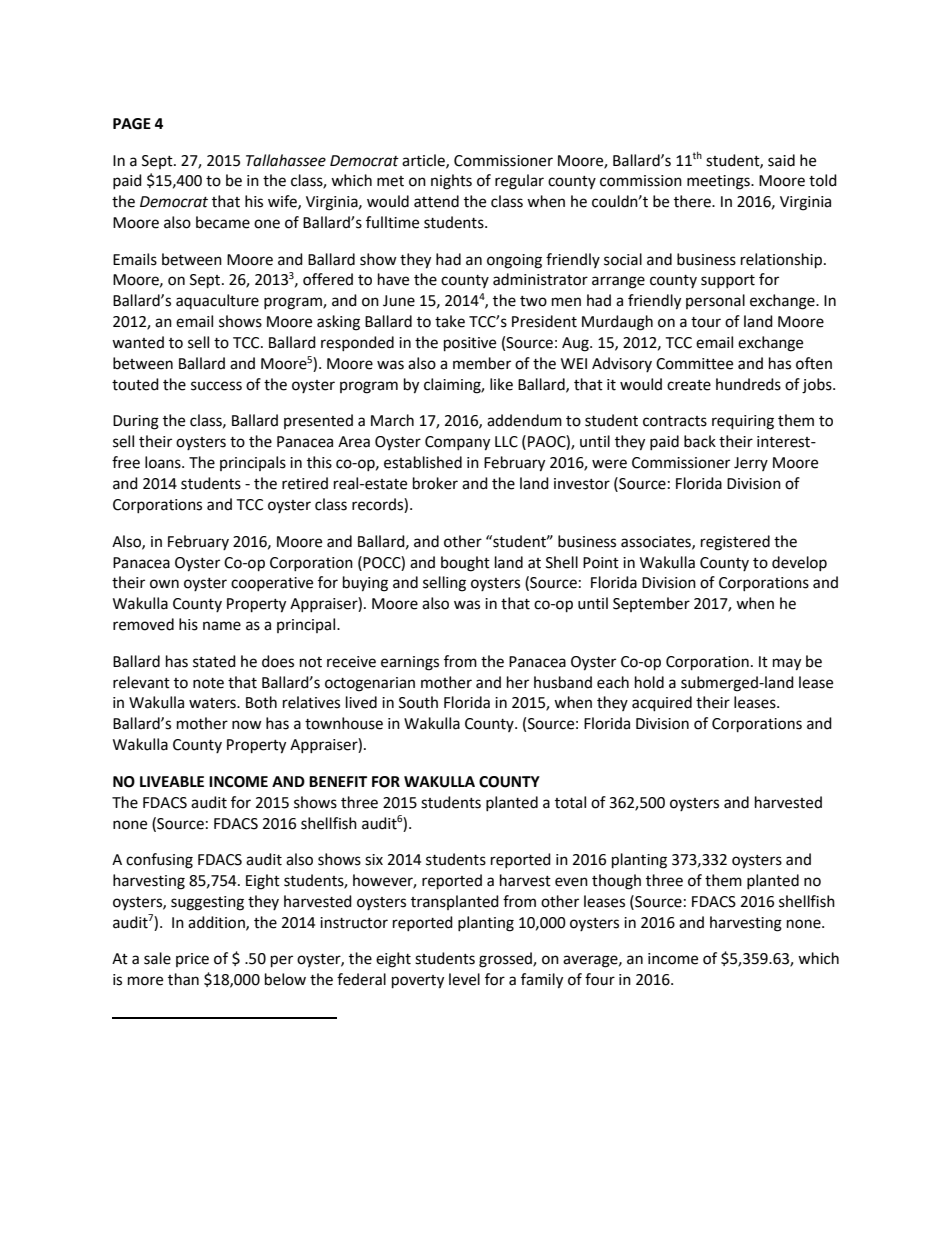  What do you see at coordinates (410, 663) in the screenshot?
I see `earnings` at bounding box center [410, 663].
